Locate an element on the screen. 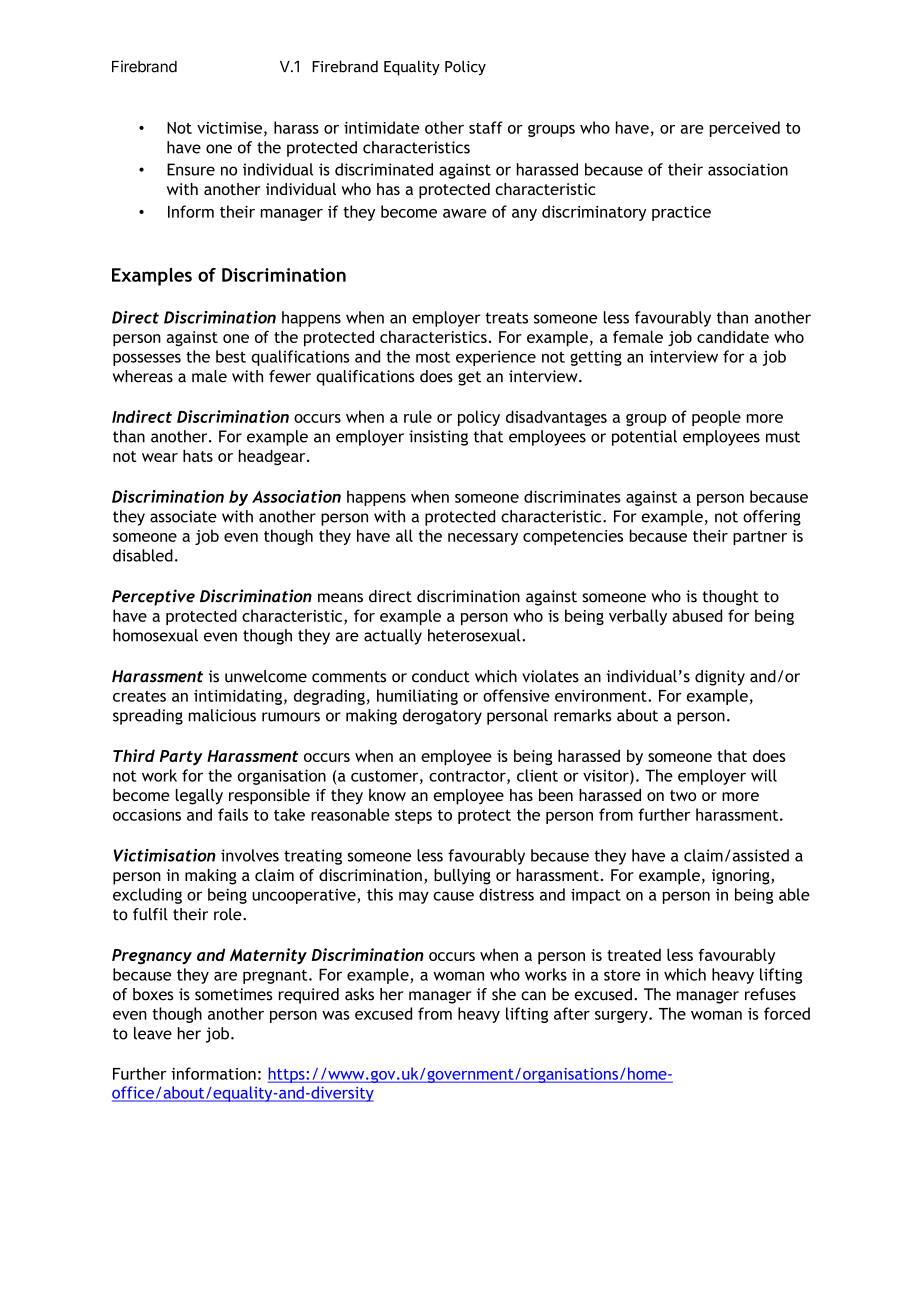 The image size is (924, 1307). necessary is located at coordinates (483, 539).
